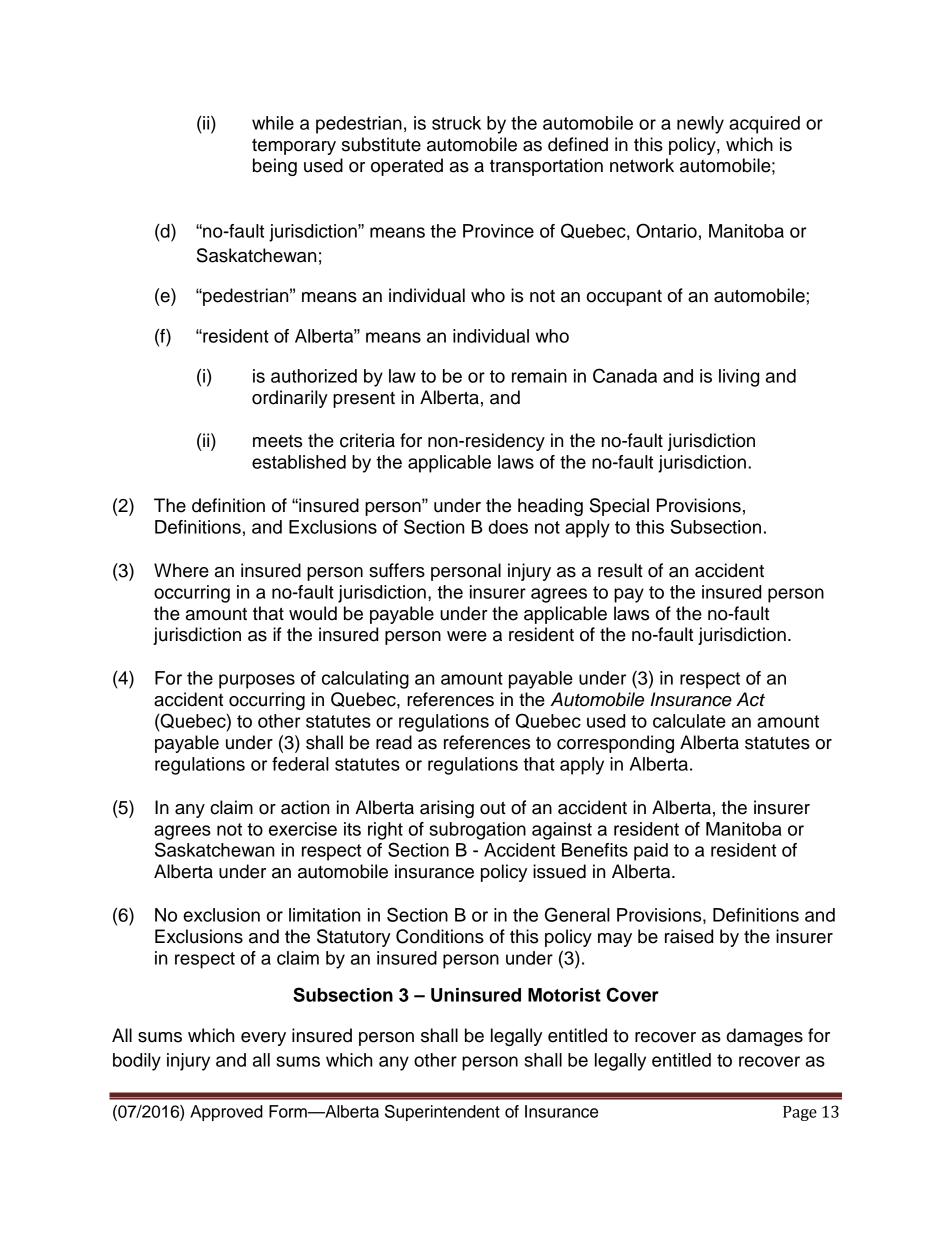 This document has height=1233, width=952. Describe the element at coordinates (456, 123) in the document. I see `struck` at that location.
